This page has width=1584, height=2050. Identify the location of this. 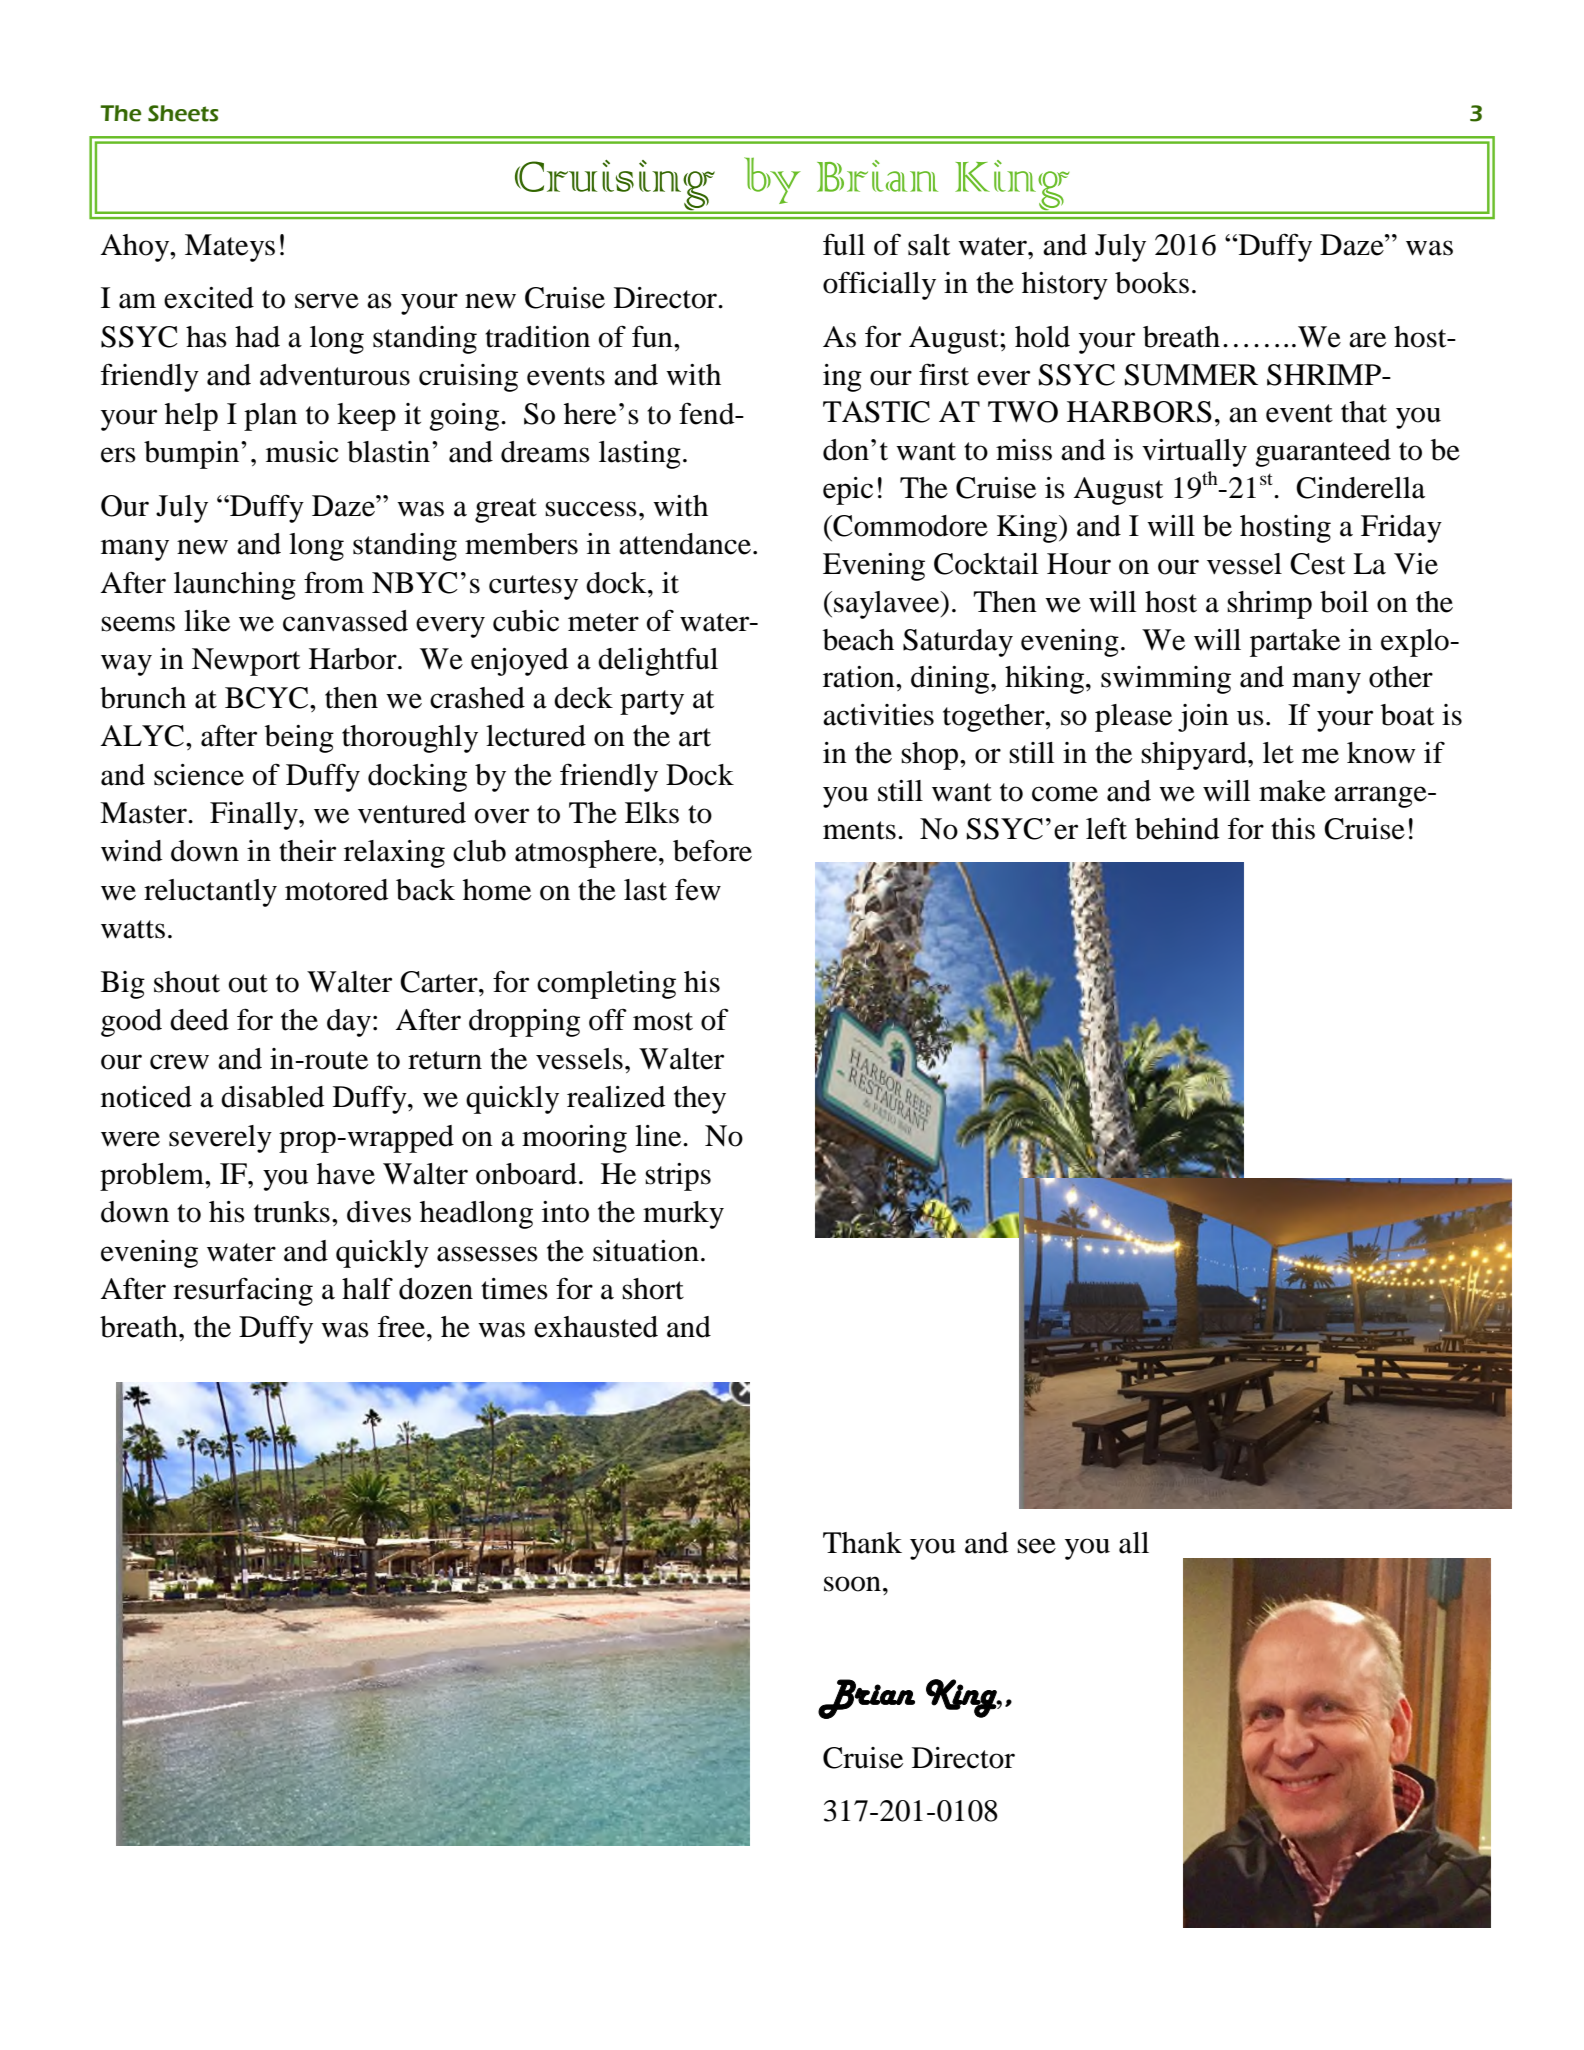
(1293, 829).
